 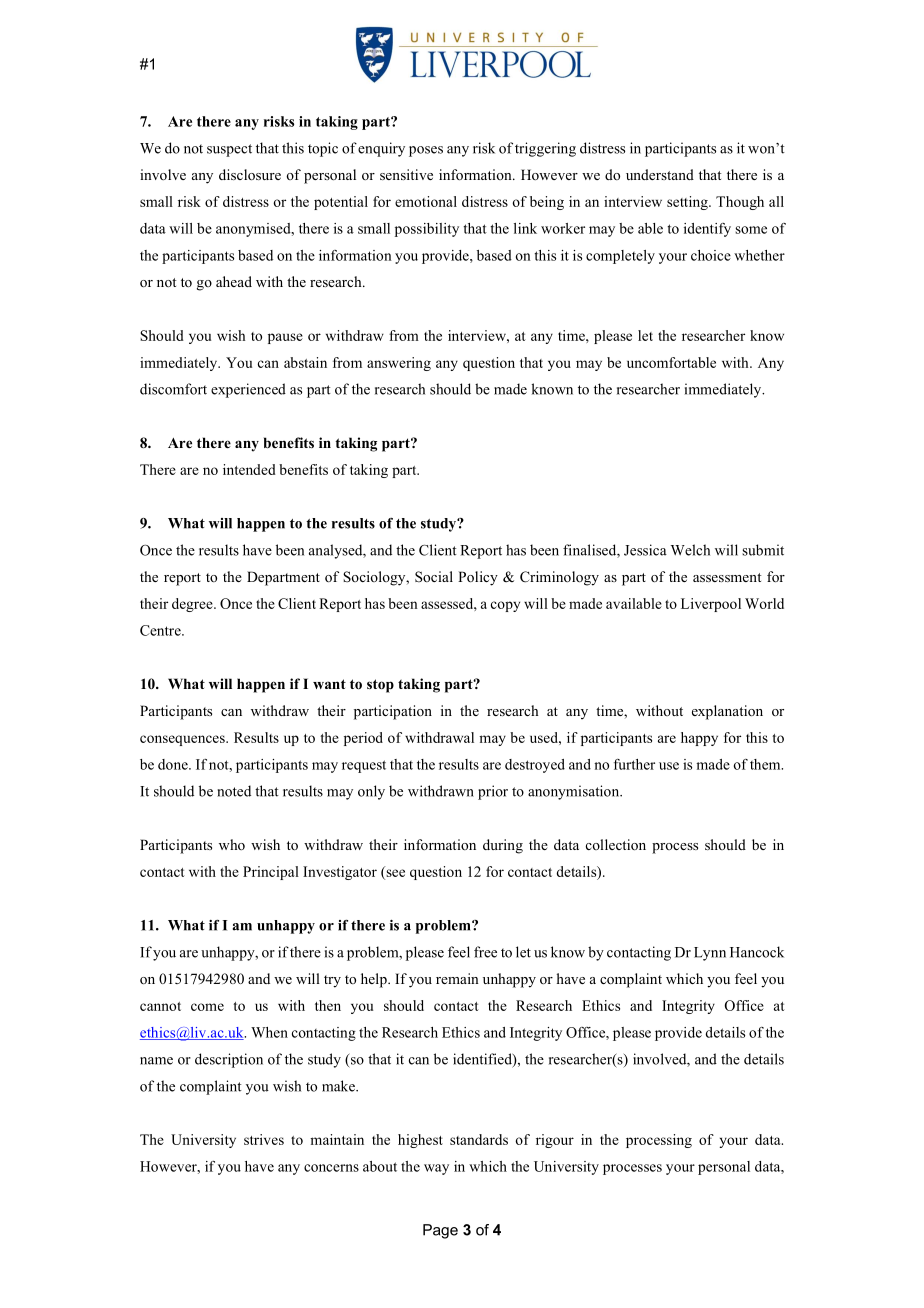 I want to click on Policy, so click(x=478, y=578).
